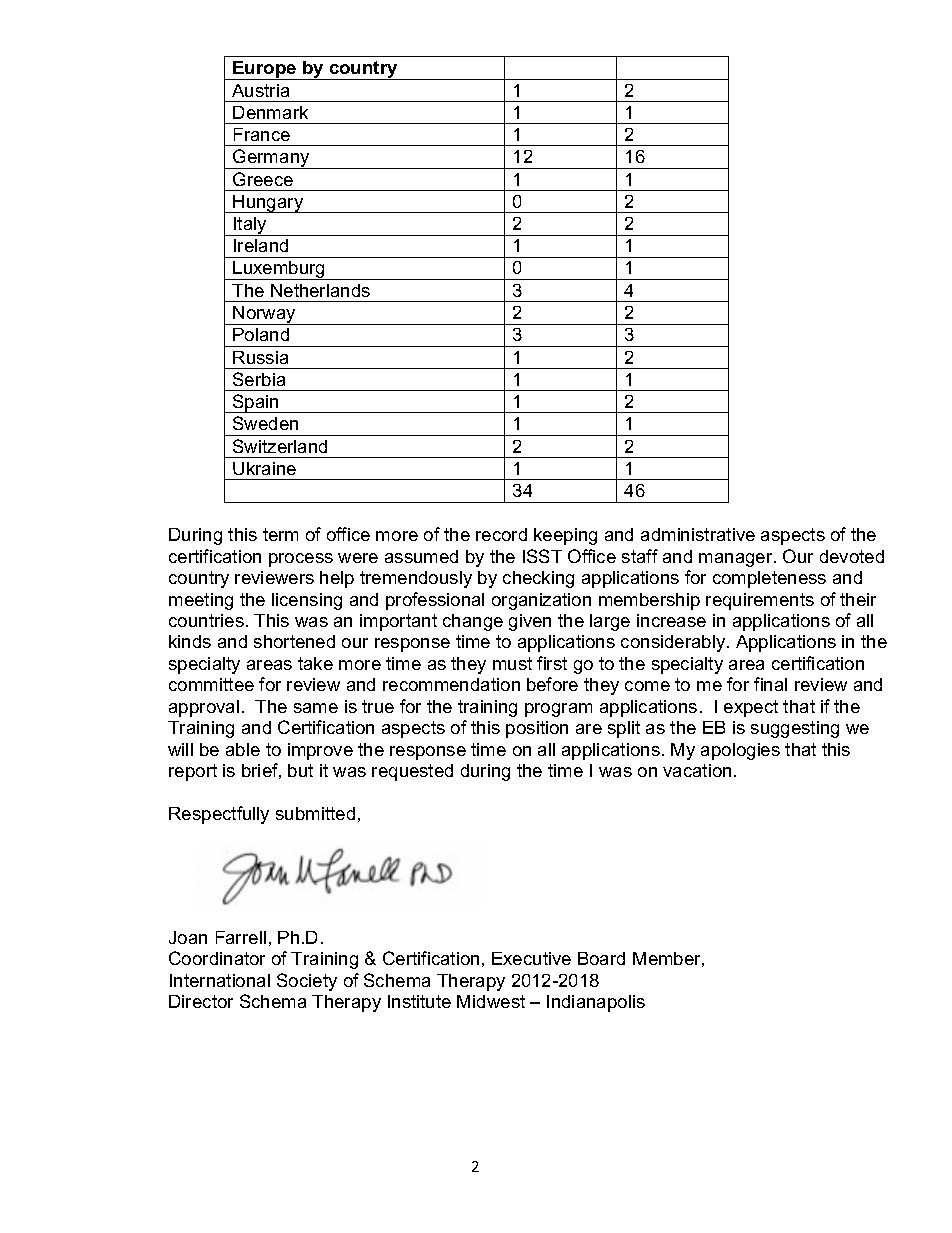 The width and height of the document is (952, 1233). What do you see at coordinates (501, 534) in the document?
I see `record` at bounding box center [501, 534].
